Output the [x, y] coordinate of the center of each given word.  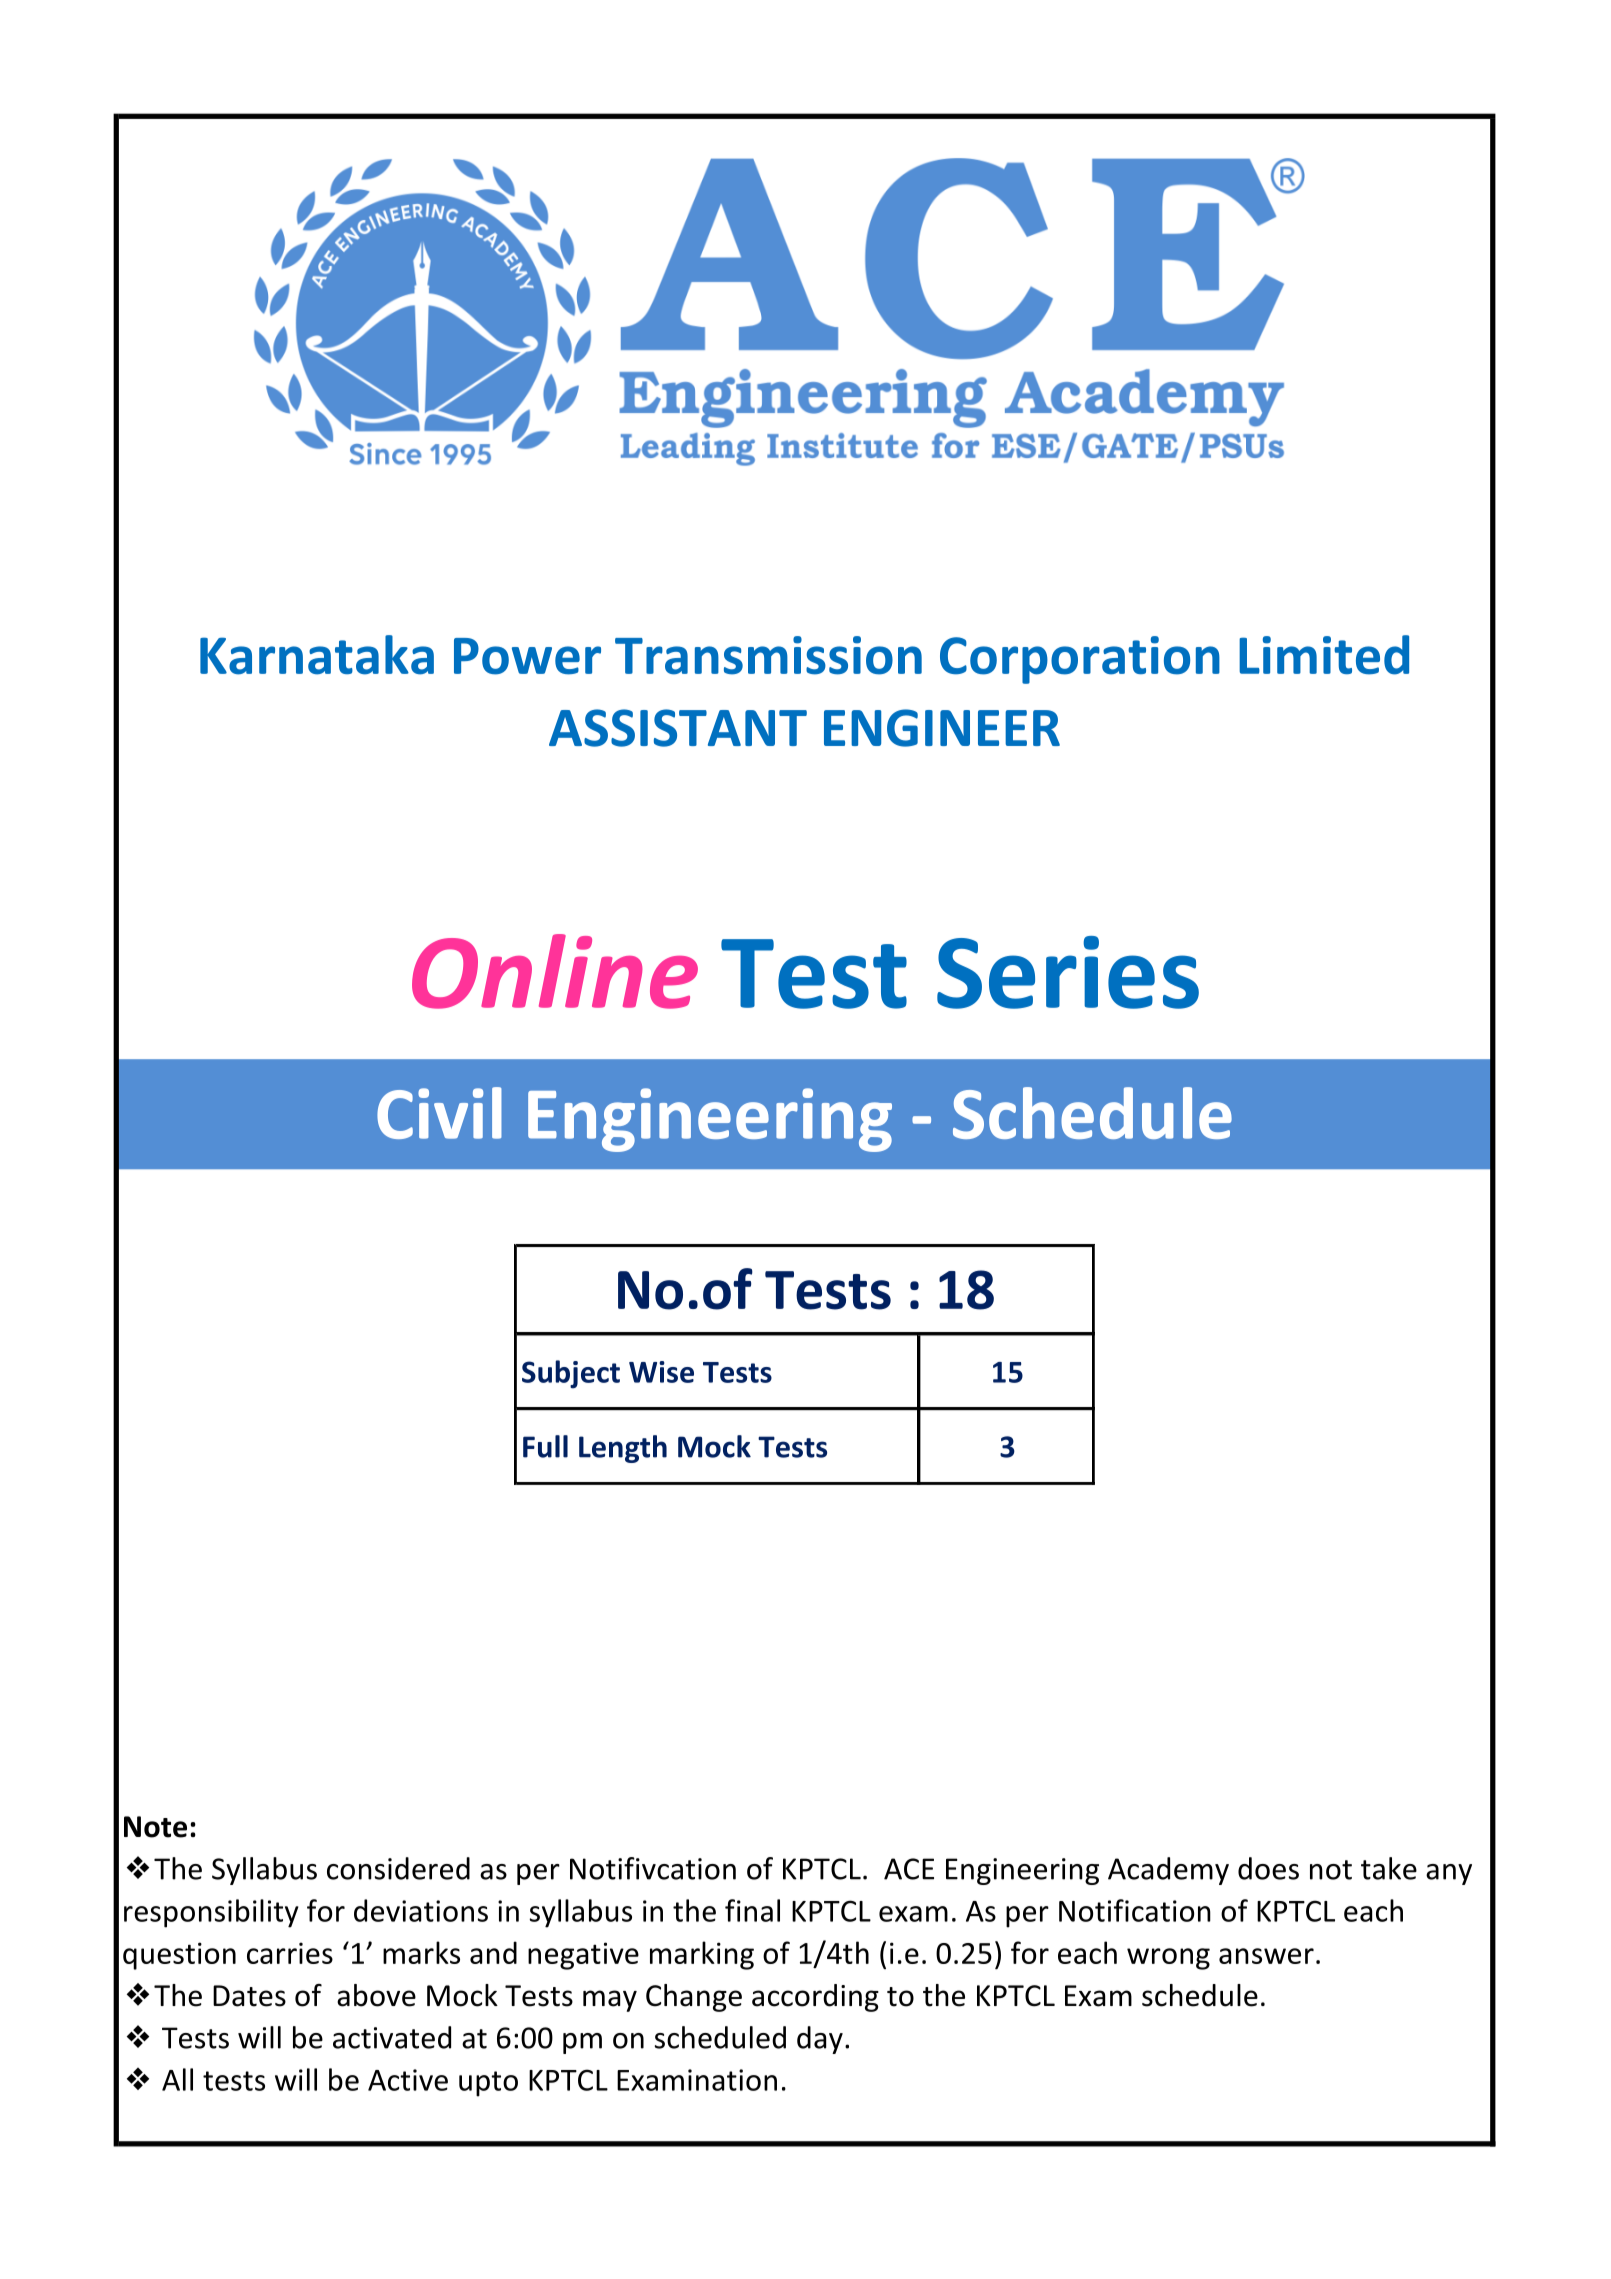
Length [623, 1449]
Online [555, 971]
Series [1068, 972]
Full [545, 1446]
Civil [439, 1113]
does [1268, 1868]
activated [392, 2037]
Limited [1324, 655]
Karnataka [317, 655]
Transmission [768, 655]
